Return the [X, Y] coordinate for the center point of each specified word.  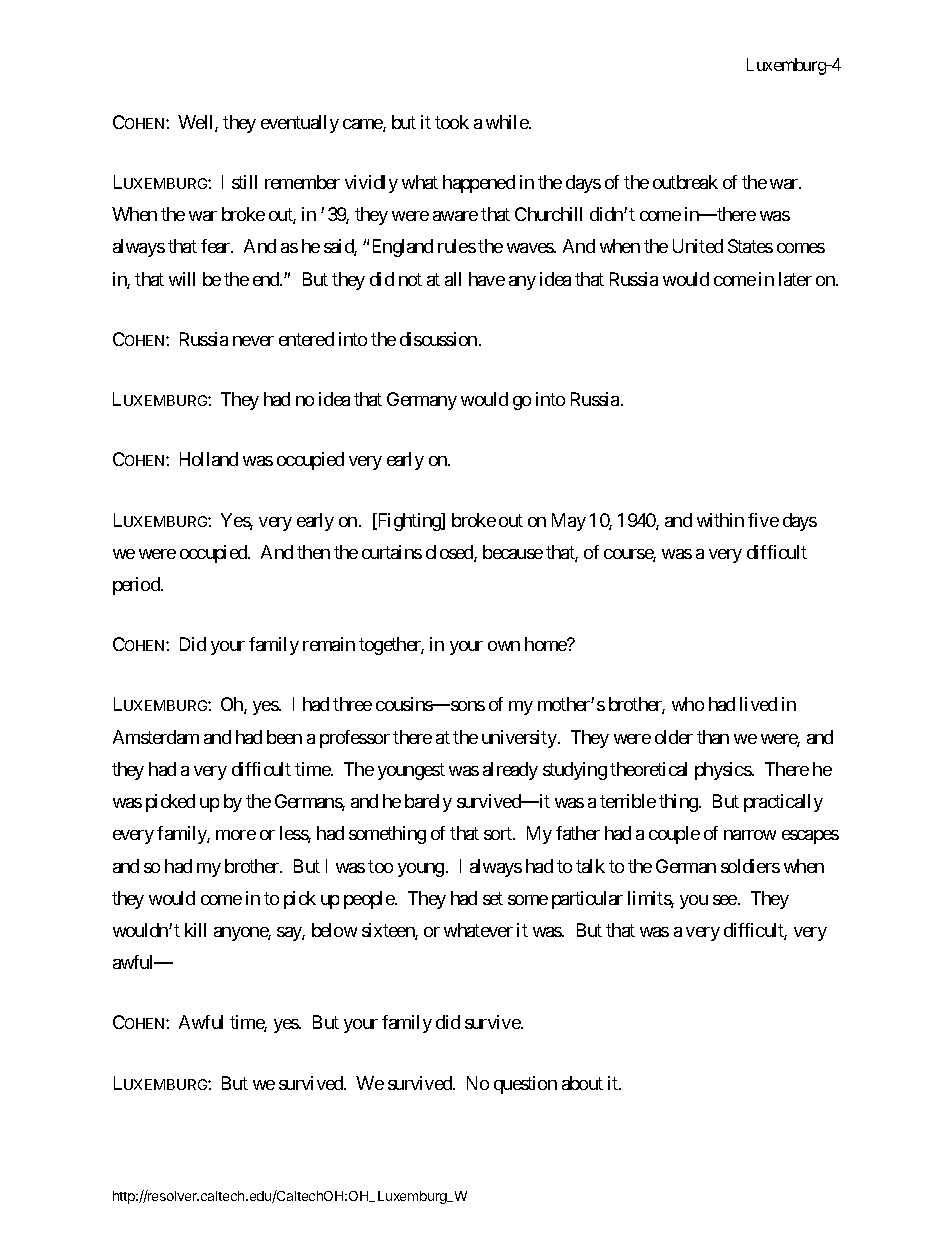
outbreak [685, 182]
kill [195, 930]
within [720, 520]
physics [723, 771]
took [452, 122]
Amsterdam [156, 737]
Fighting [409, 522]
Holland [209, 459]
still [244, 182]
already [510, 771]
